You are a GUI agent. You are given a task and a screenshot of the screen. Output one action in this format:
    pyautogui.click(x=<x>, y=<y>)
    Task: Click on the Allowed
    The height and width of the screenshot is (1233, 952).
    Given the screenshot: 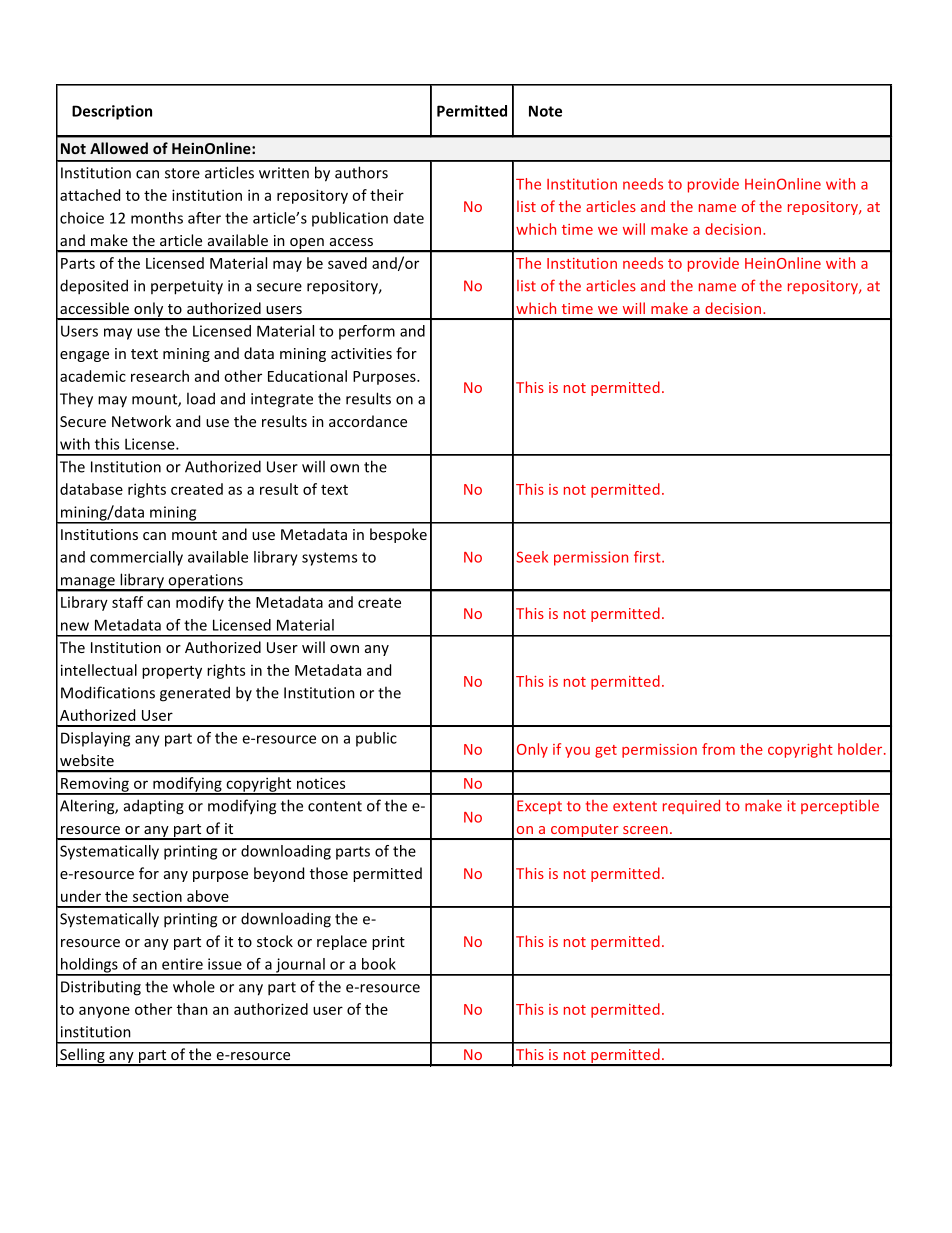 What is the action you would take?
    pyautogui.click(x=119, y=148)
